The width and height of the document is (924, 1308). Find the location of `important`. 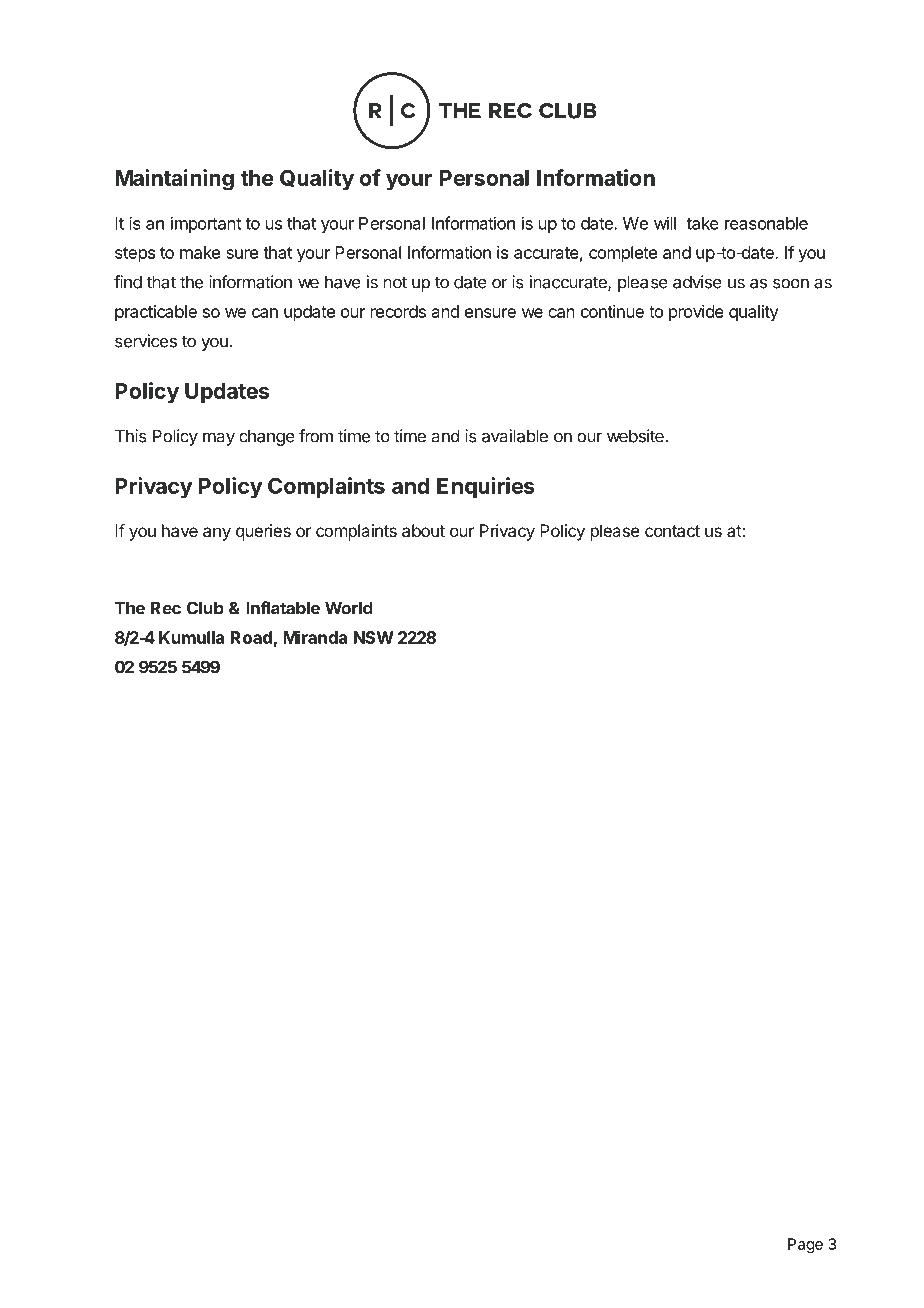

important is located at coordinates (206, 224).
